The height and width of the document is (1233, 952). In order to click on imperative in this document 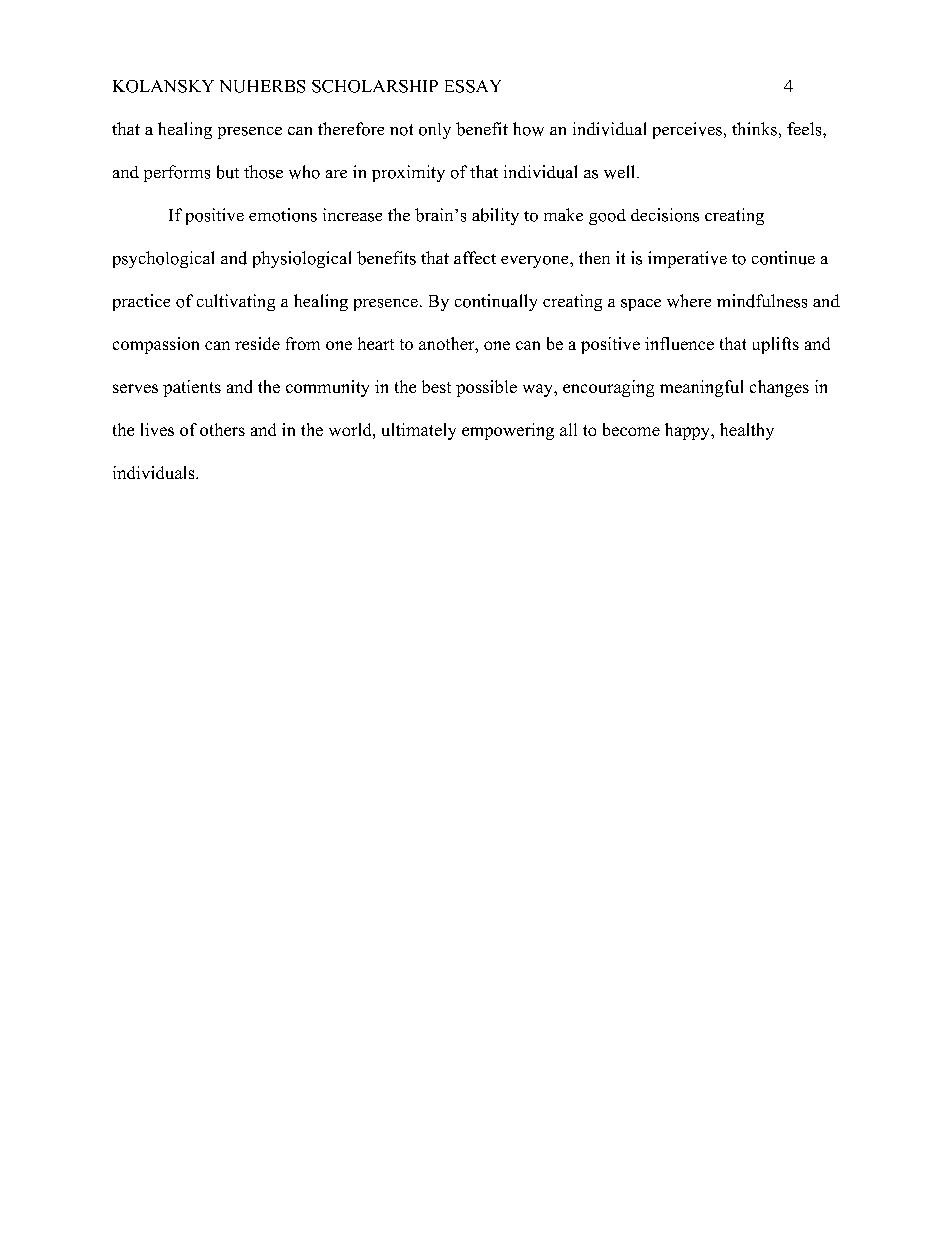, I will do `click(687, 259)`.
